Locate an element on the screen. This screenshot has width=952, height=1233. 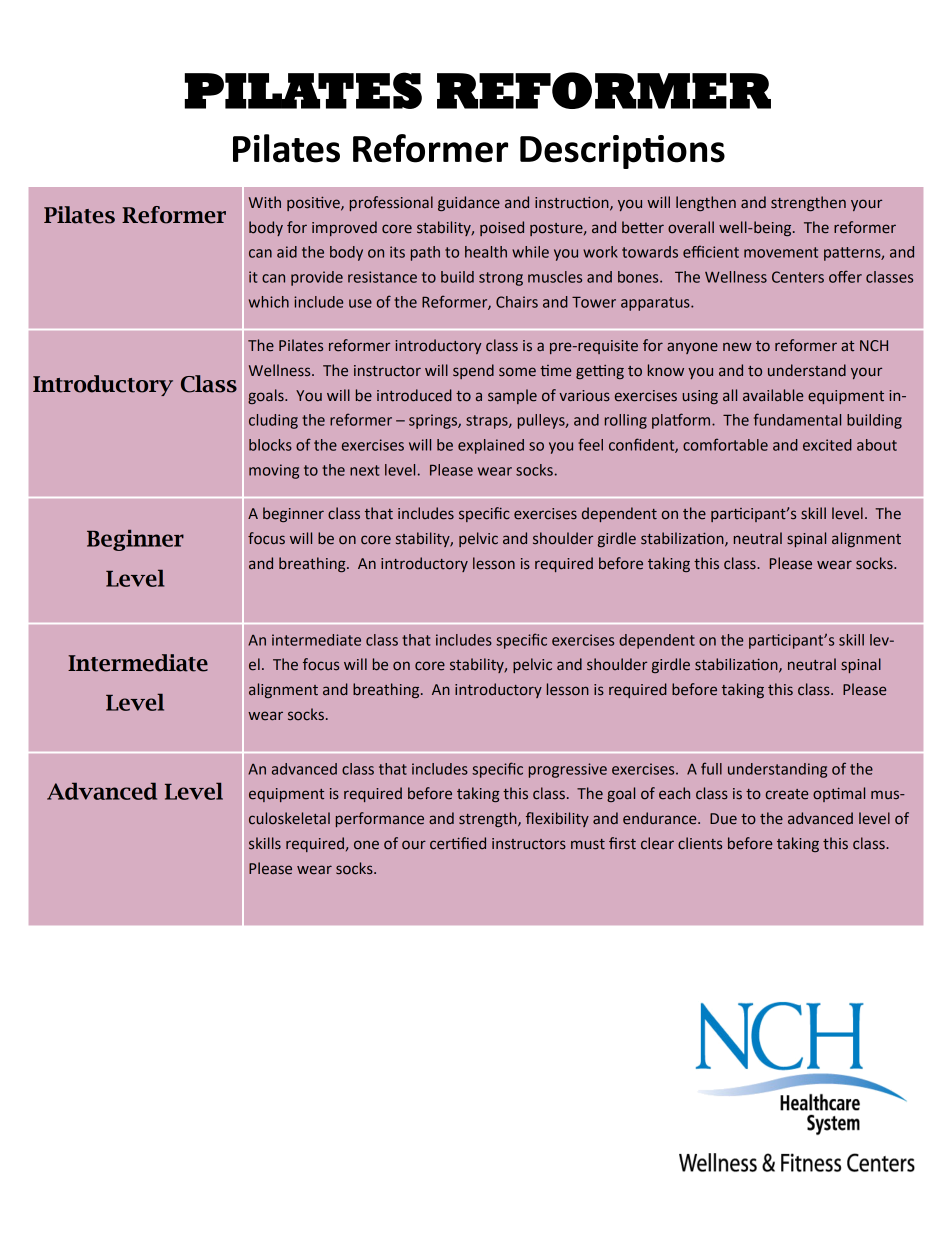
full is located at coordinates (711, 768).
